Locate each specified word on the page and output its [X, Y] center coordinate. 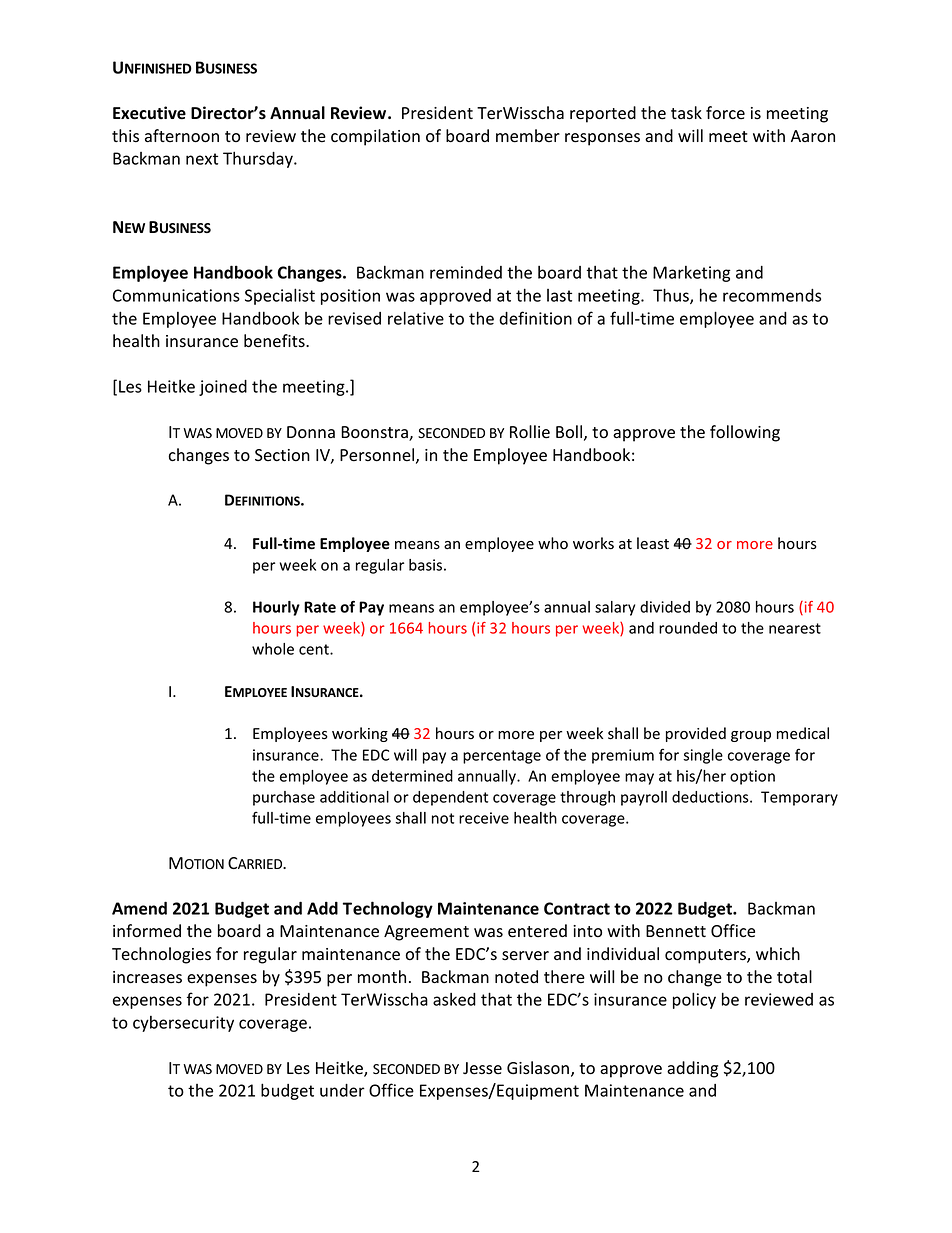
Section [282, 455]
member [528, 136]
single [703, 756]
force [725, 113]
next [202, 159]
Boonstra [375, 433]
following [745, 433]
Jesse [482, 1068]
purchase [284, 798]
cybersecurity [183, 1024]
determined [412, 776]
